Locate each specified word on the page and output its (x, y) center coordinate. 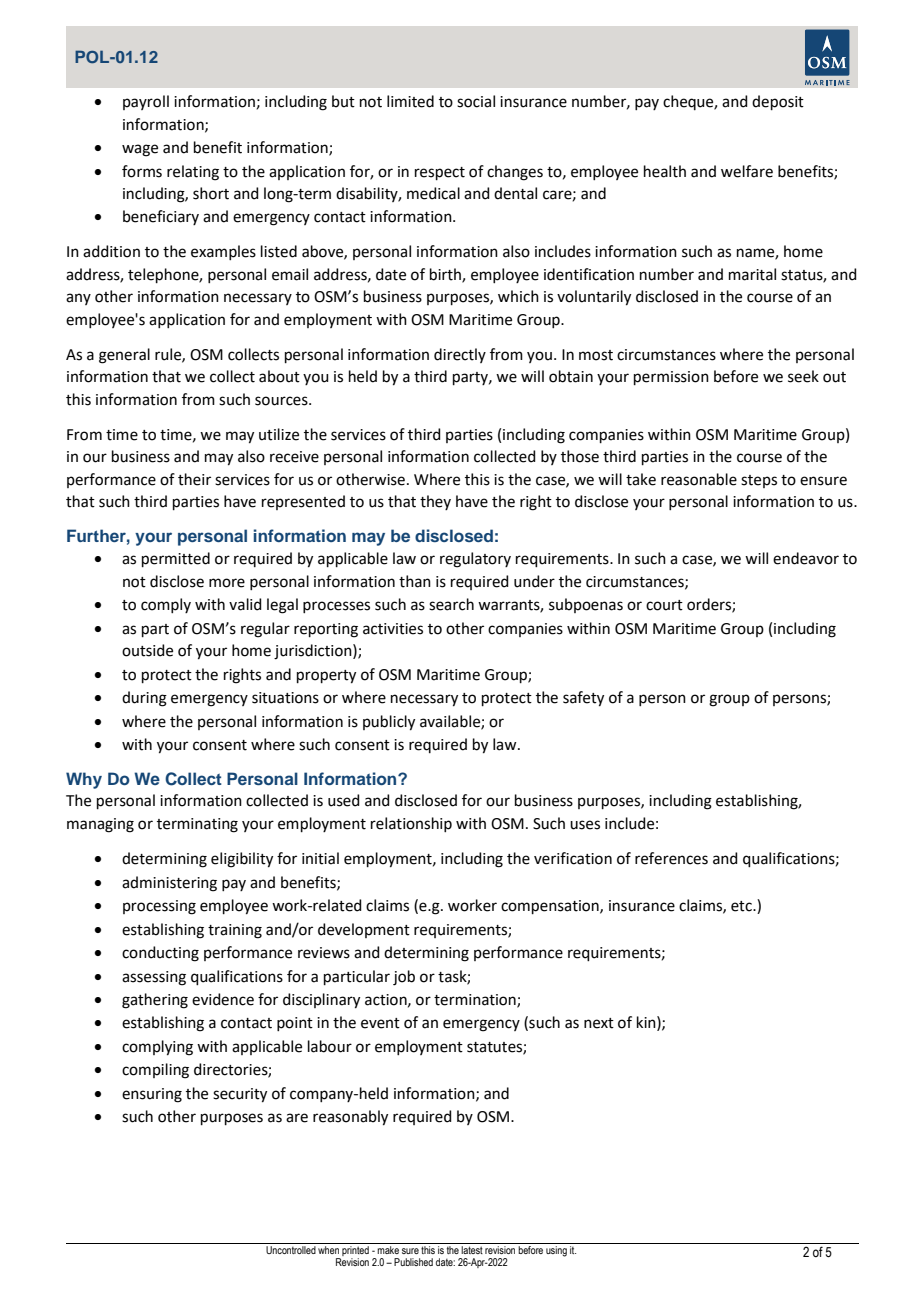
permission (671, 378)
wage (140, 150)
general (124, 356)
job (404, 978)
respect (440, 173)
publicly (389, 723)
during (144, 699)
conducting (160, 954)
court (664, 605)
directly (460, 355)
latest (472, 1250)
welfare (747, 171)
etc (742, 906)
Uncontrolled (291, 1250)
